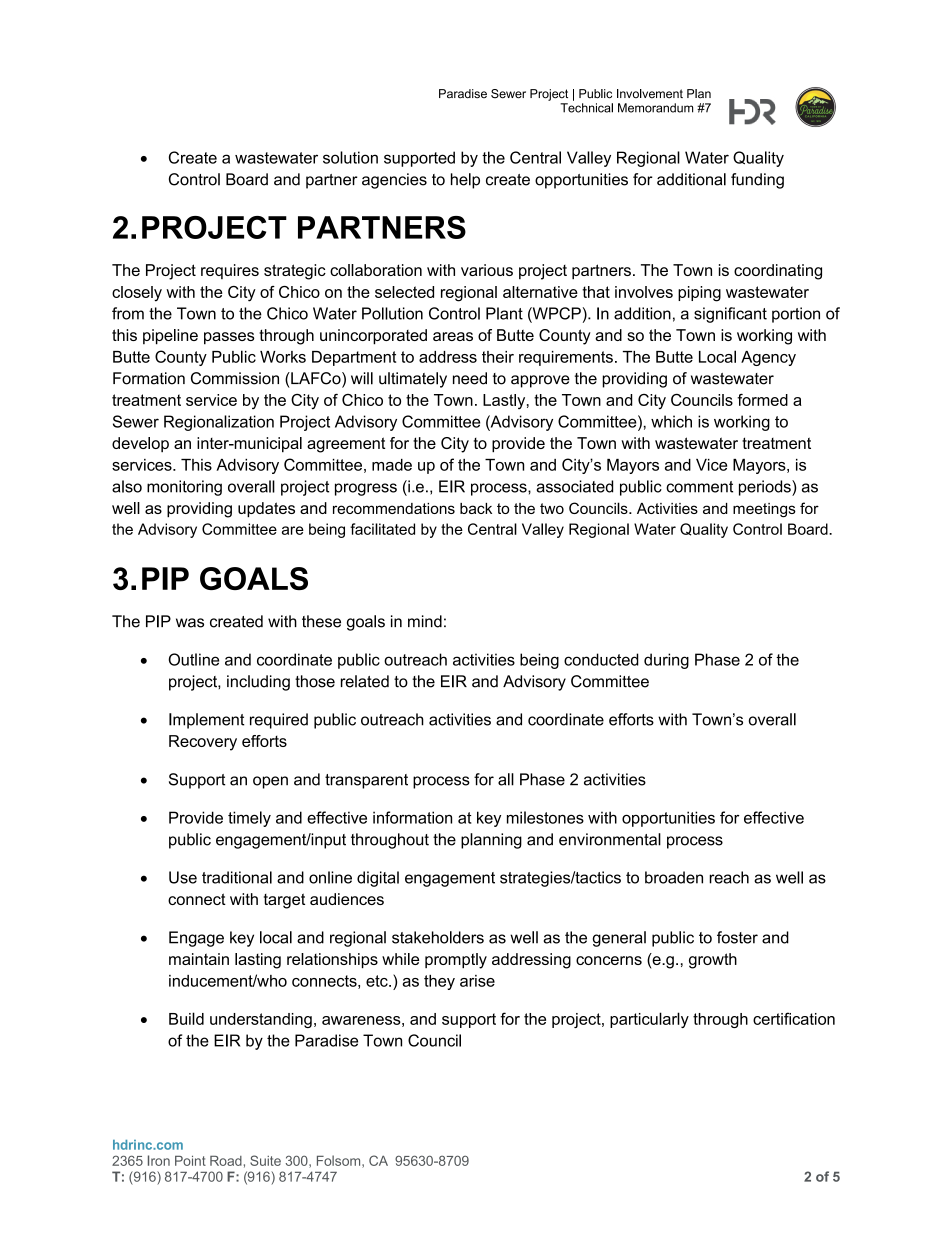 This screenshot has height=1233, width=952. What do you see at coordinates (438, 937) in the screenshot?
I see `stakeholders` at bounding box center [438, 937].
